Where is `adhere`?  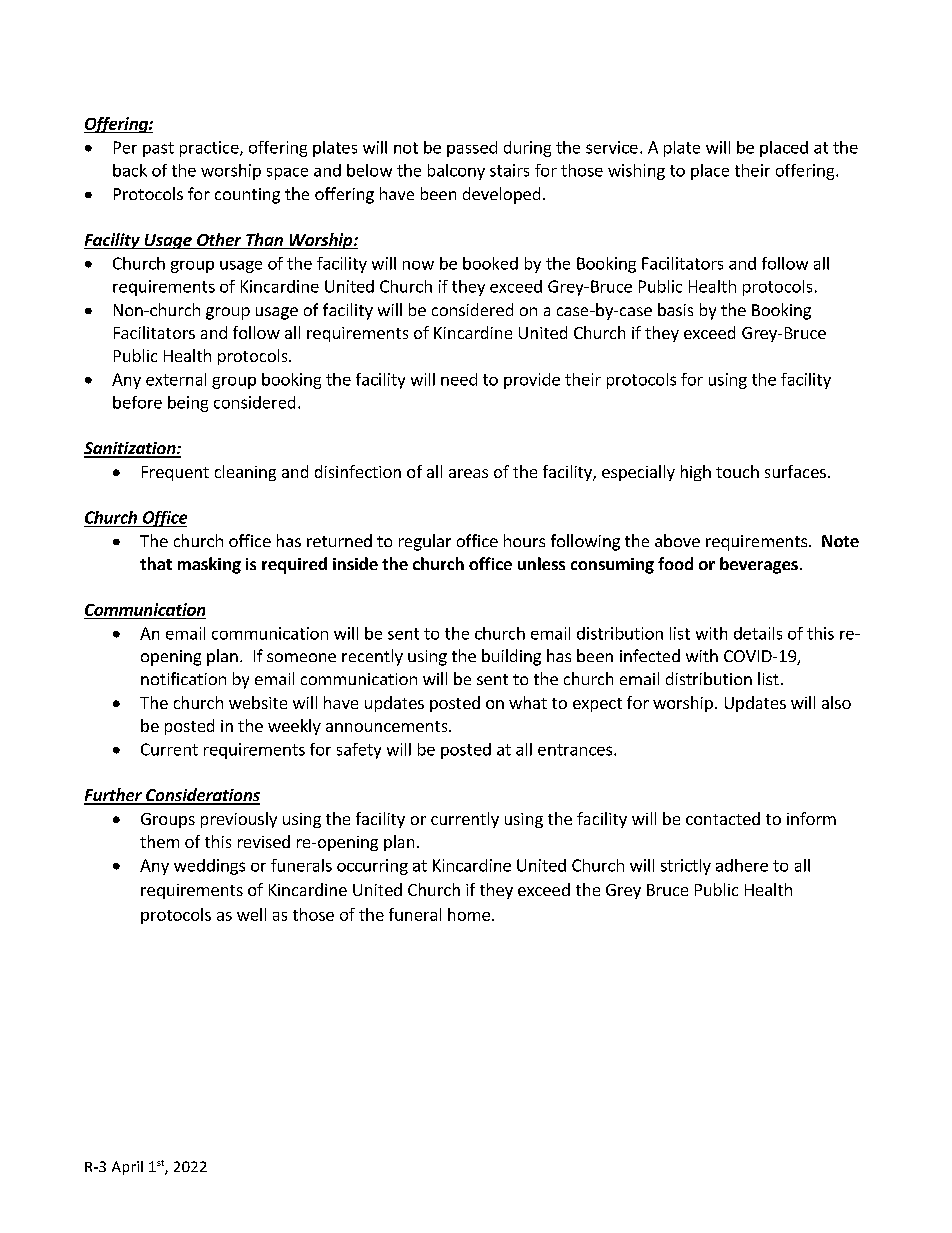
adhere is located at coordinates (742, 865).
